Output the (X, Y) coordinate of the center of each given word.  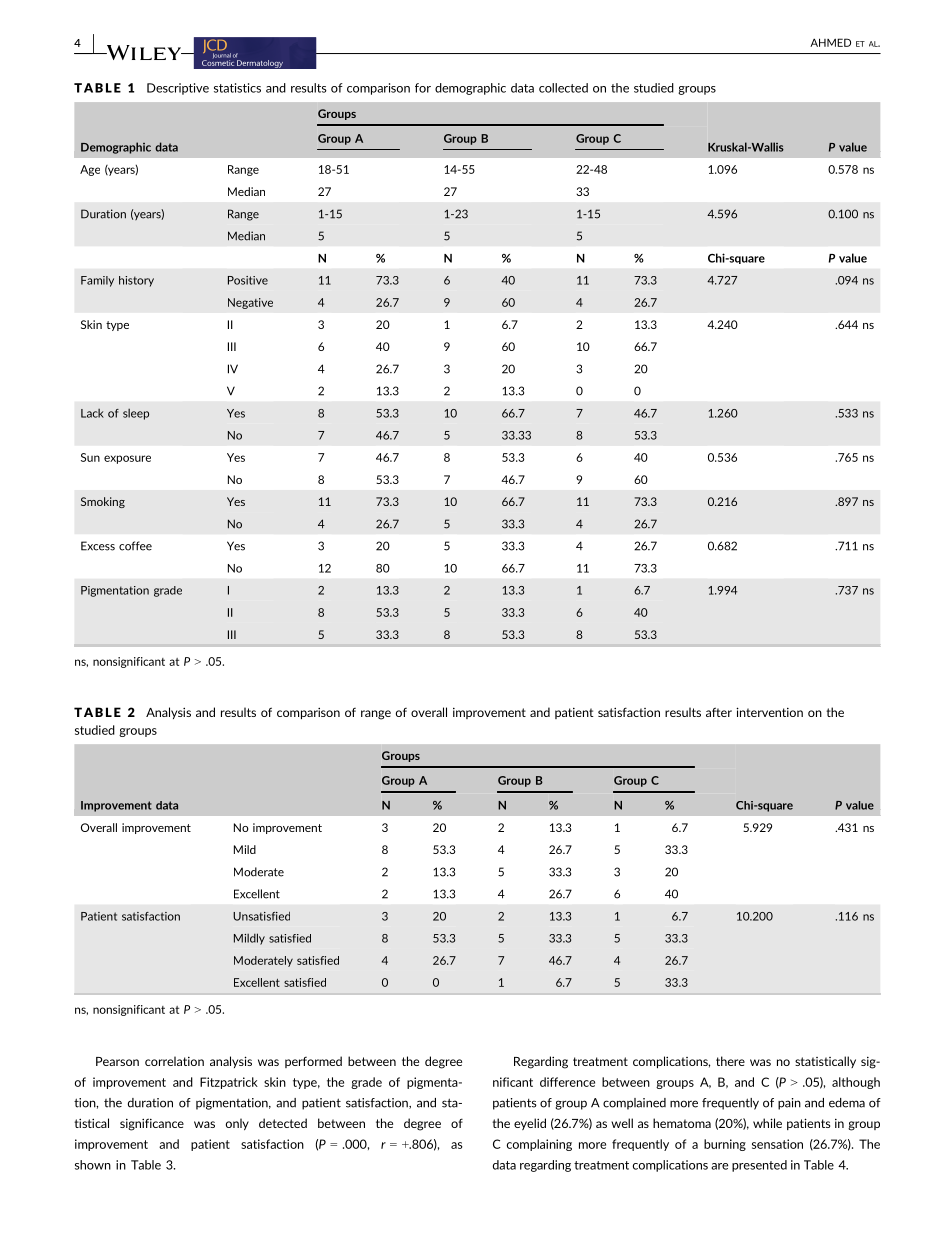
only (237, 1124)
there (730, 1061)
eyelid (530, 1124)
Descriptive (178, 89)
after (719, 712)
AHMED (830, 42)
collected (563, 88)
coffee (135, 546)
